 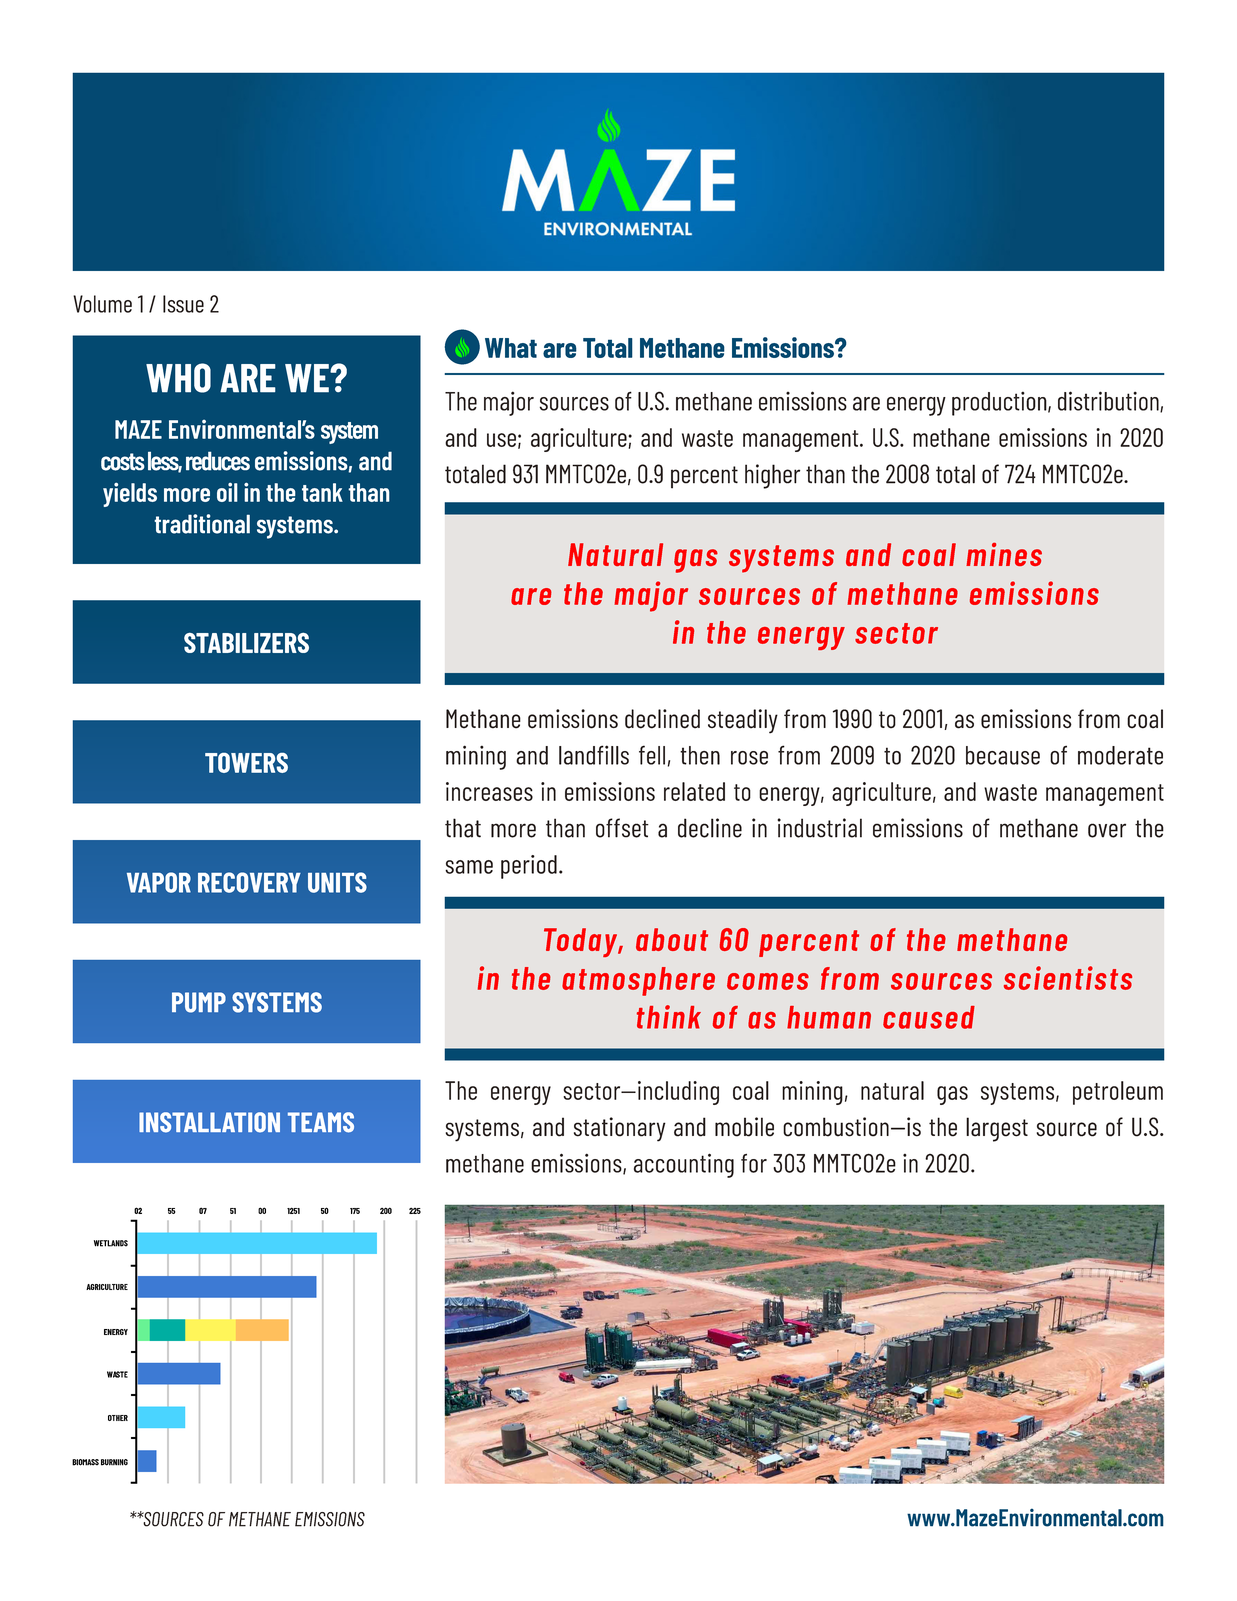 I want to click on accounting, so click(x=684, y=1165).
